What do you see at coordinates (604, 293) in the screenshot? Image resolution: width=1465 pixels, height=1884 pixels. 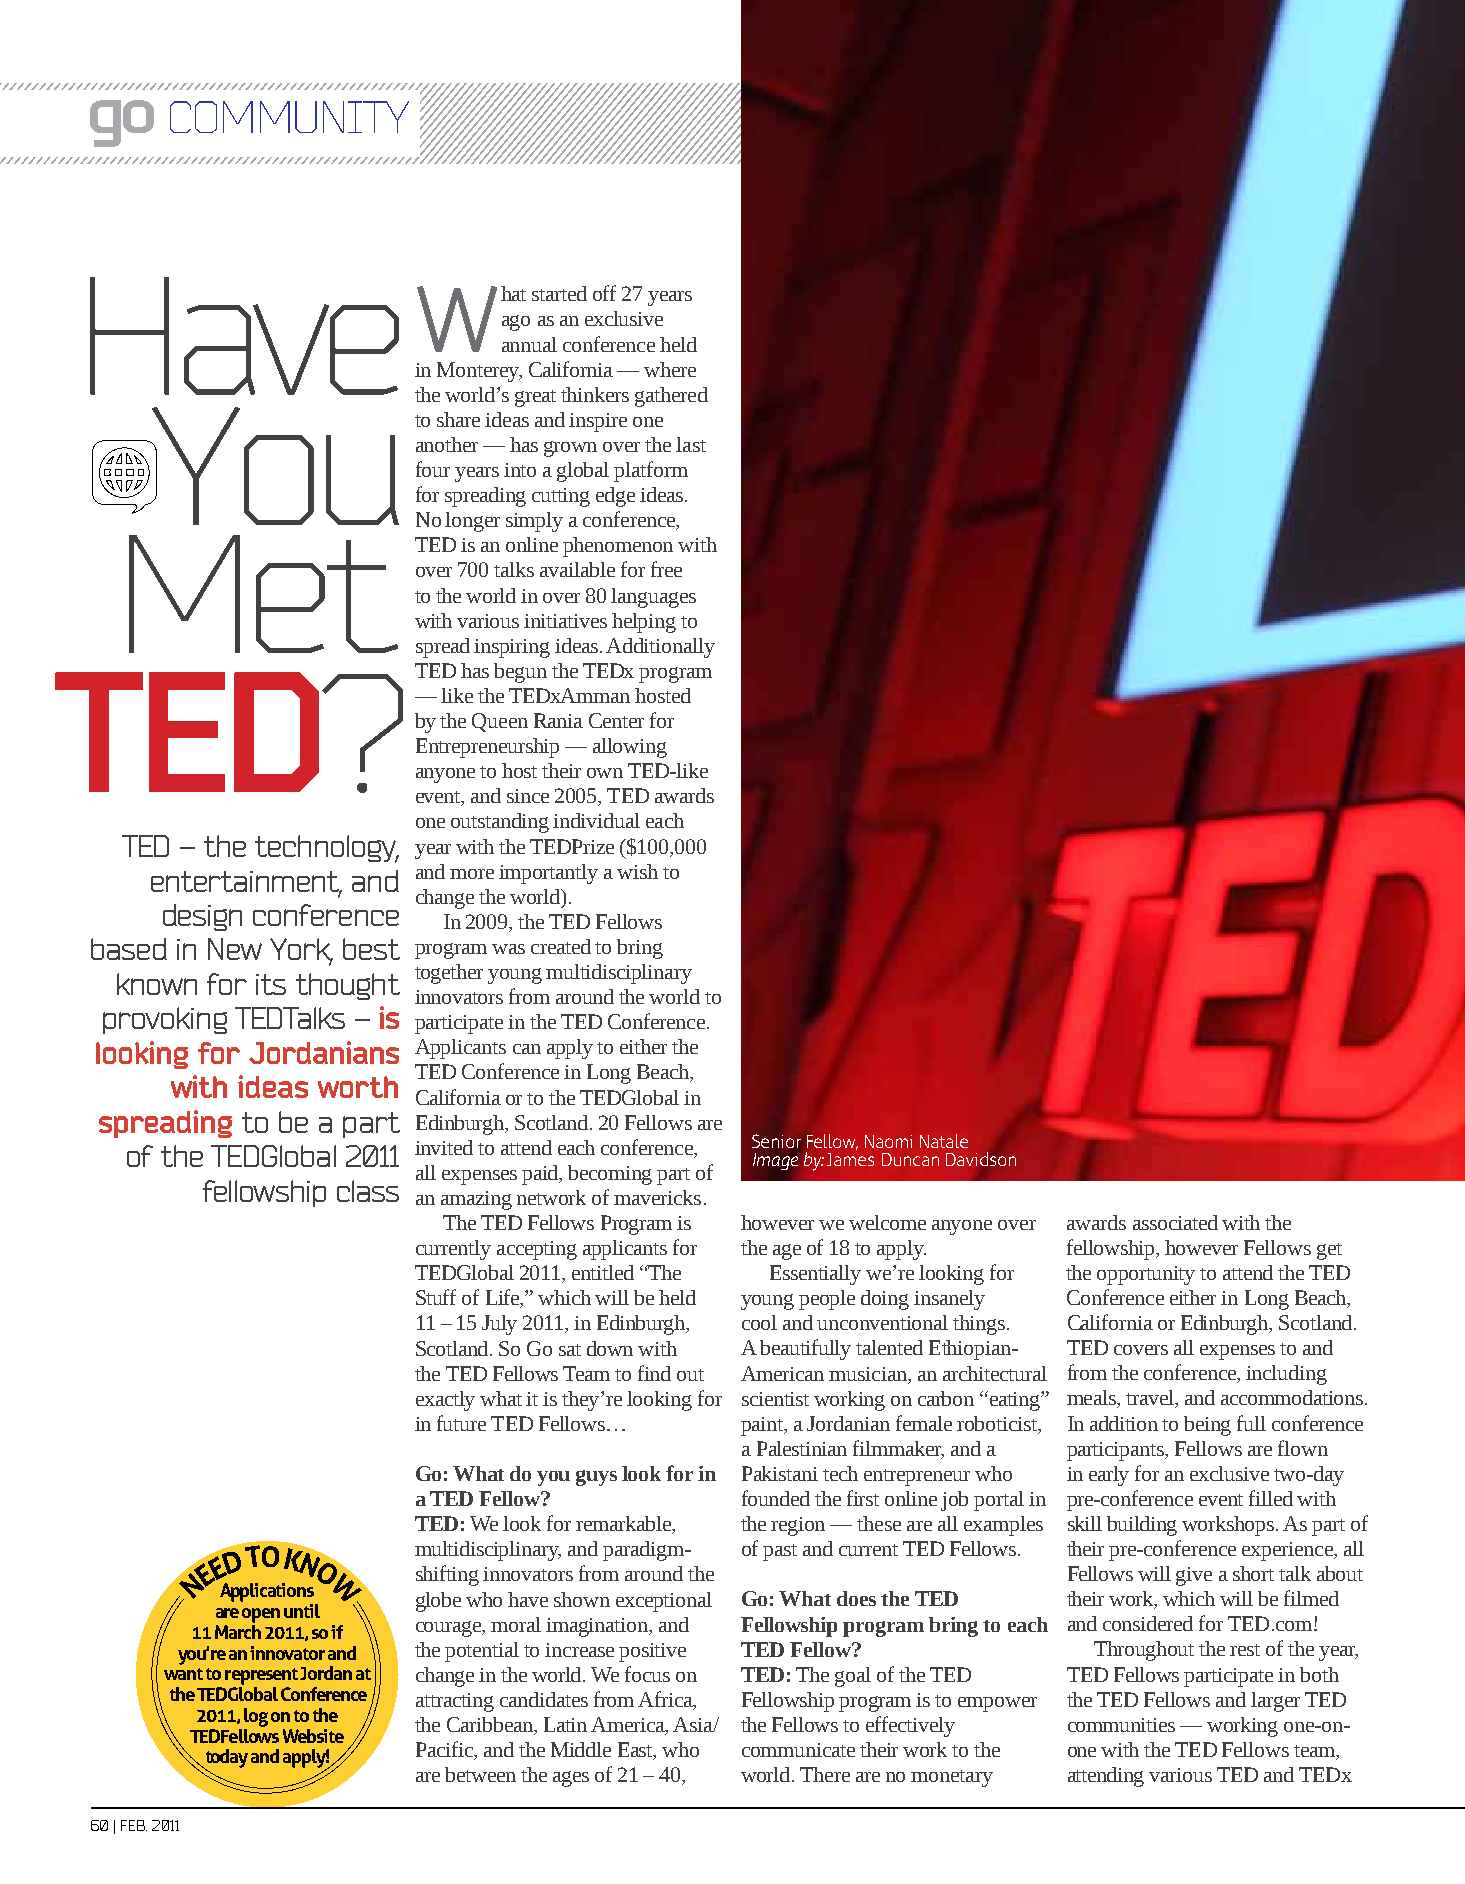 I see `off` at bounding box center [604, 293].
